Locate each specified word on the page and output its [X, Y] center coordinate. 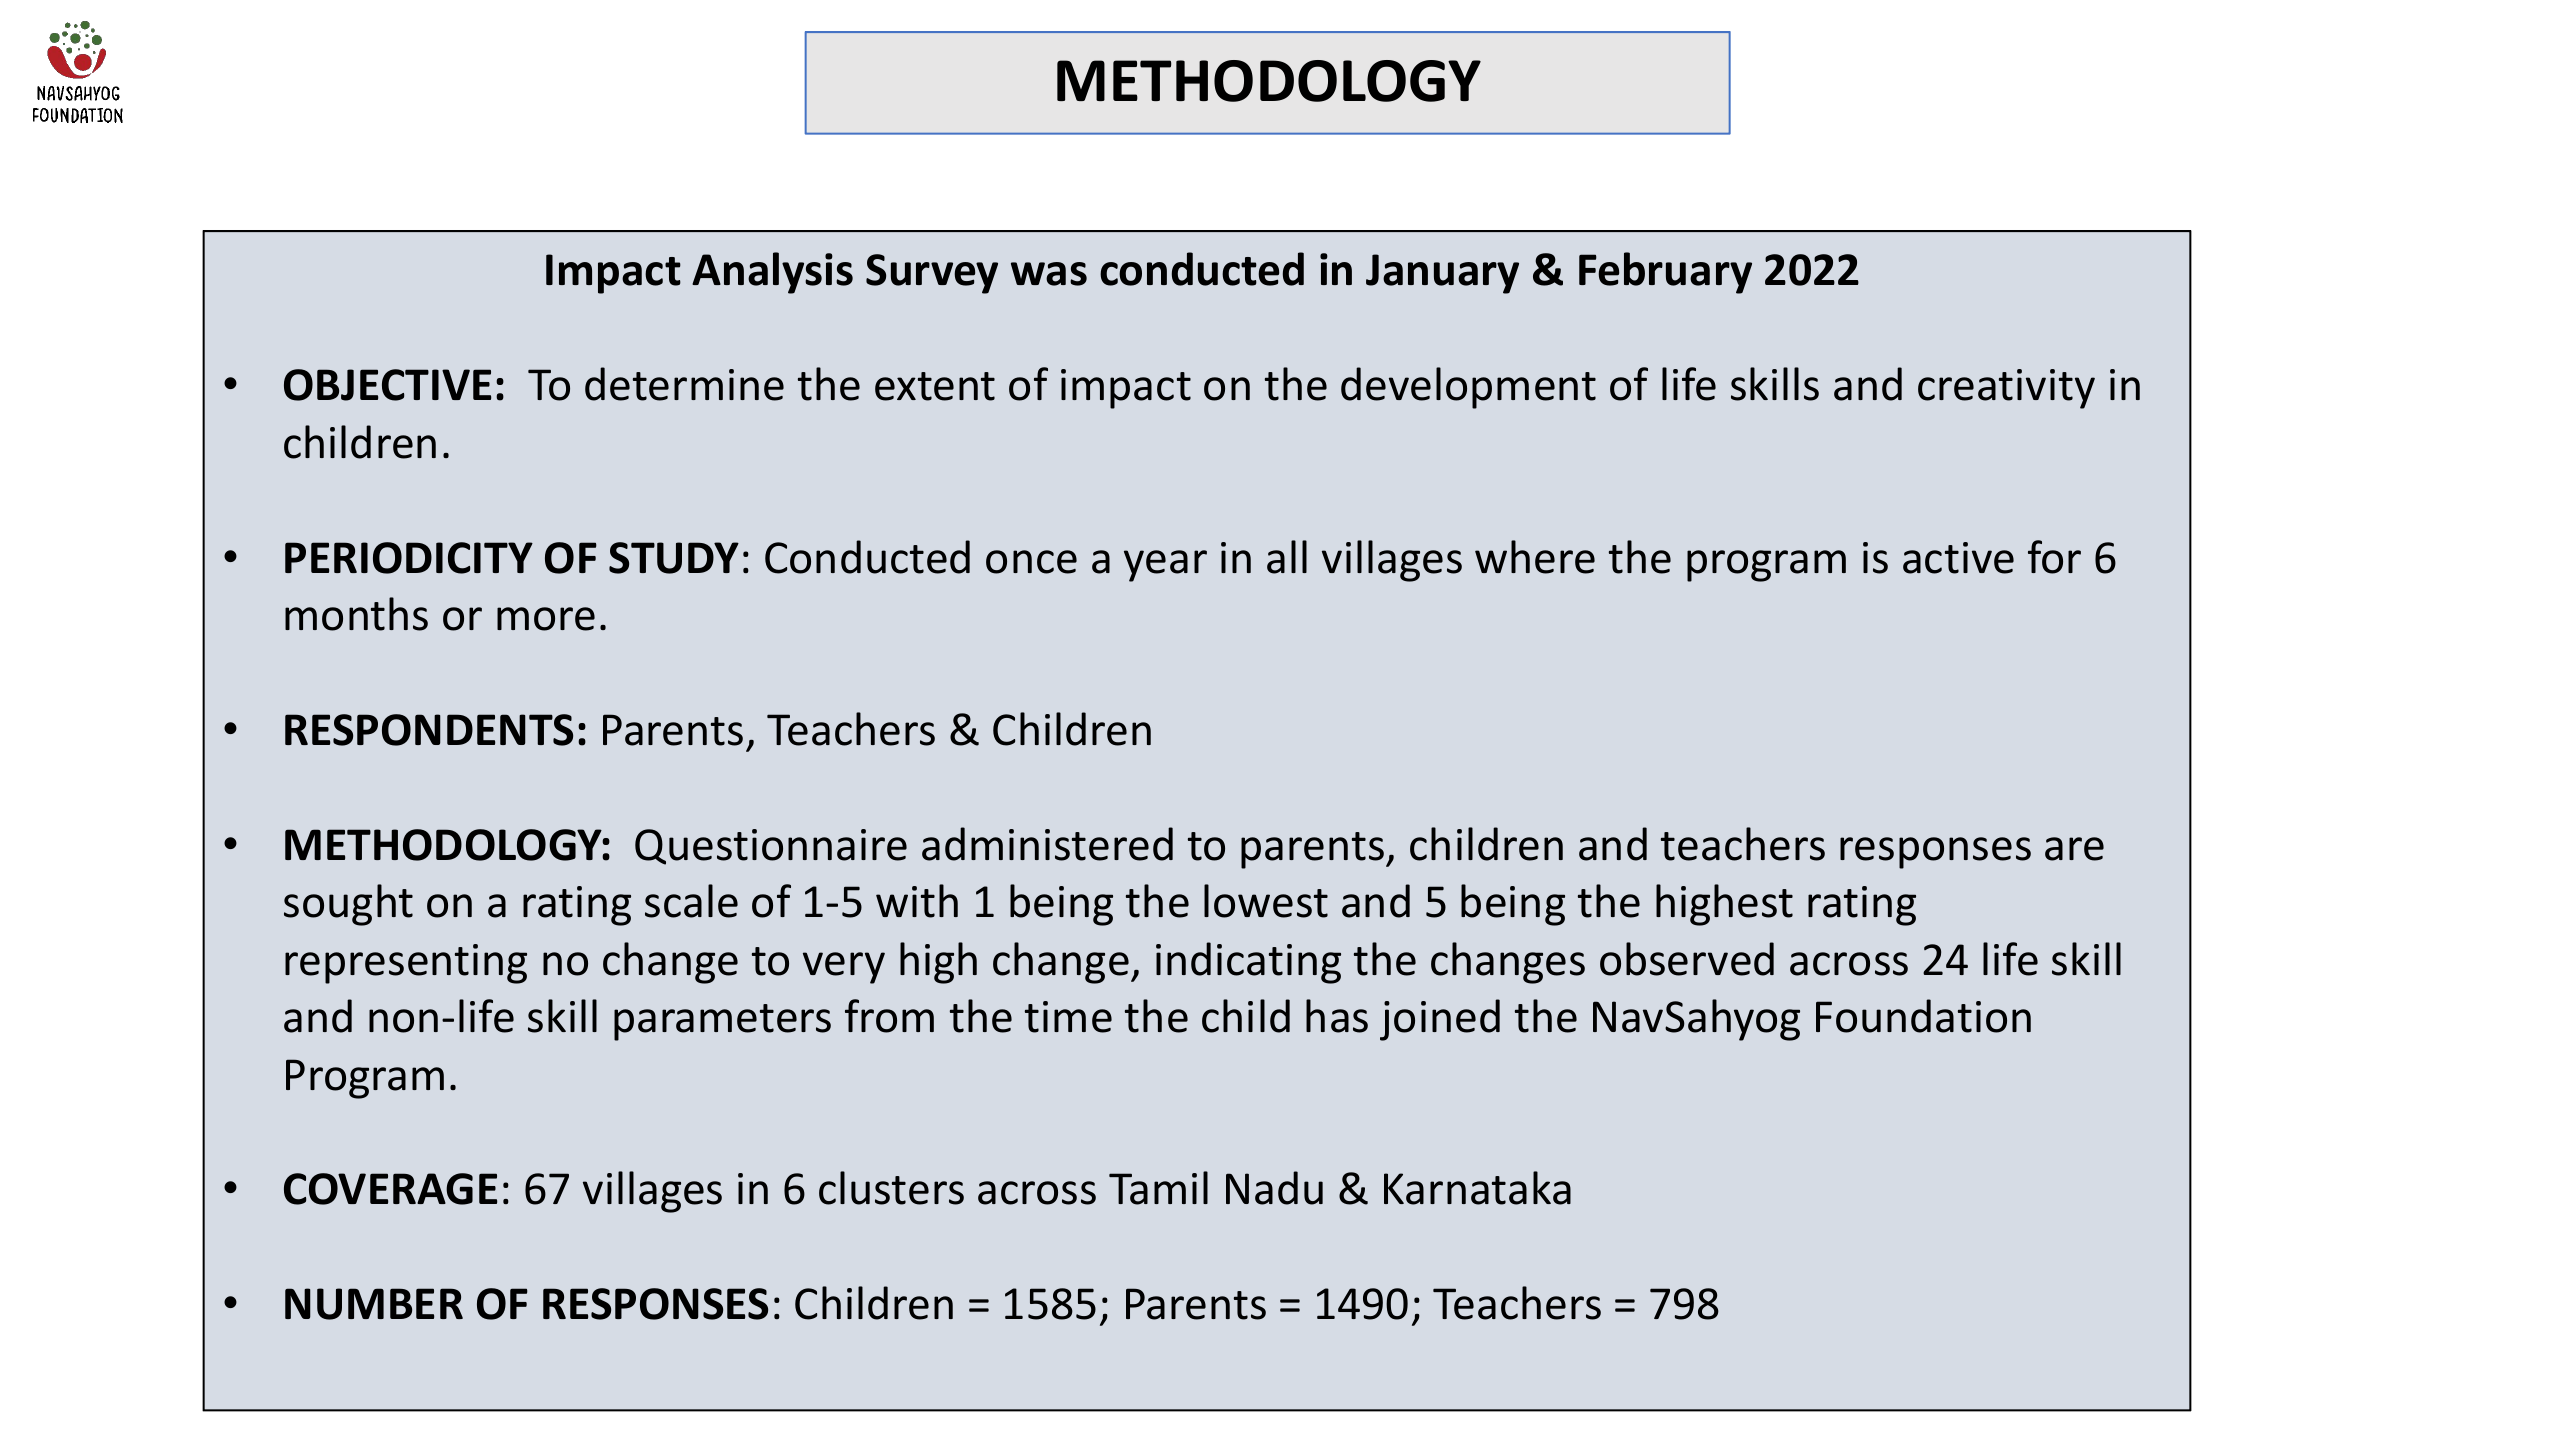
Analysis [772, 273]
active [1958, 558]
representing [406, 964]
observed [1687, 959]
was [1049, 274]
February [1665, 273]
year [1165, 566]
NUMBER [374, 1304]
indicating [1248, 963]
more [546, 619]
